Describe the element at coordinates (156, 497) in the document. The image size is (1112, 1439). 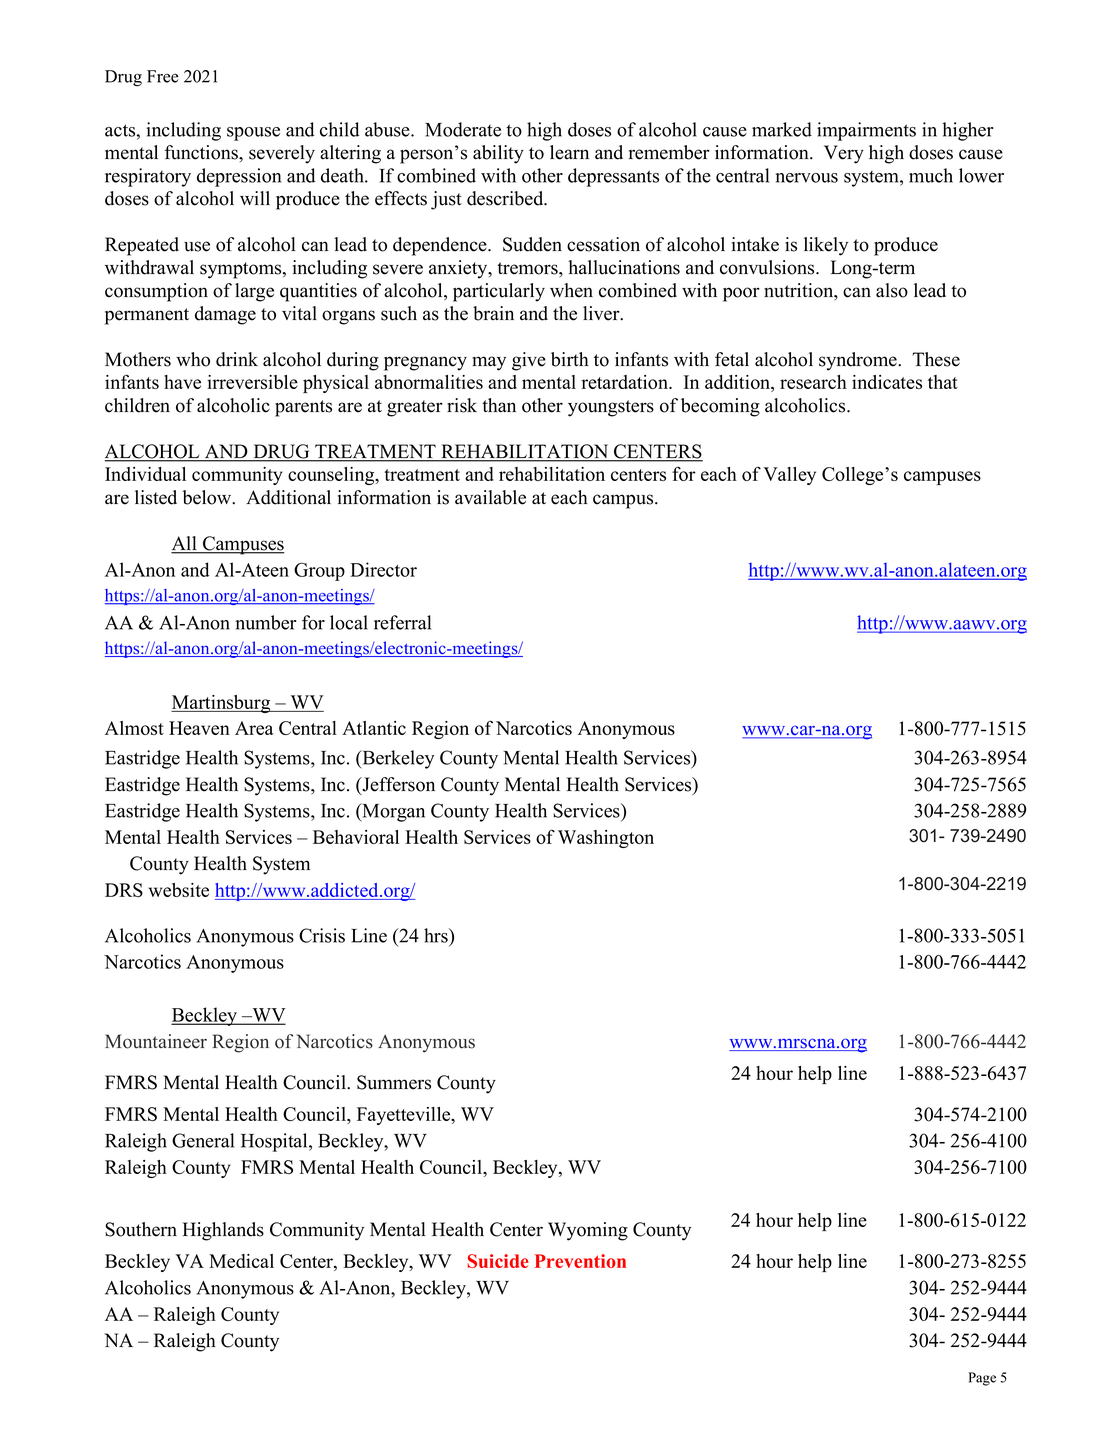
I see `listed` at that location.
